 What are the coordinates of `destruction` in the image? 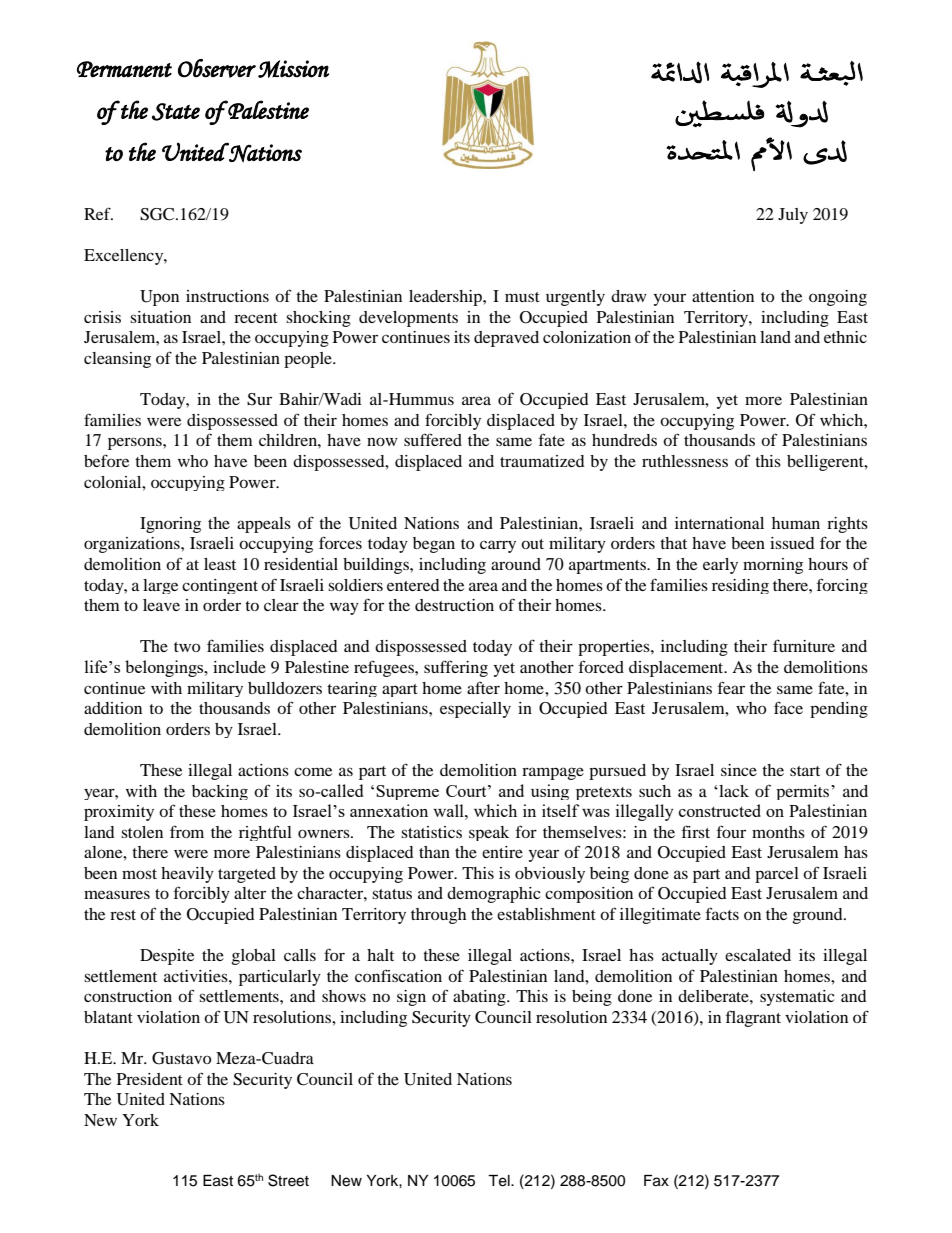 It's located at (454, 605).
